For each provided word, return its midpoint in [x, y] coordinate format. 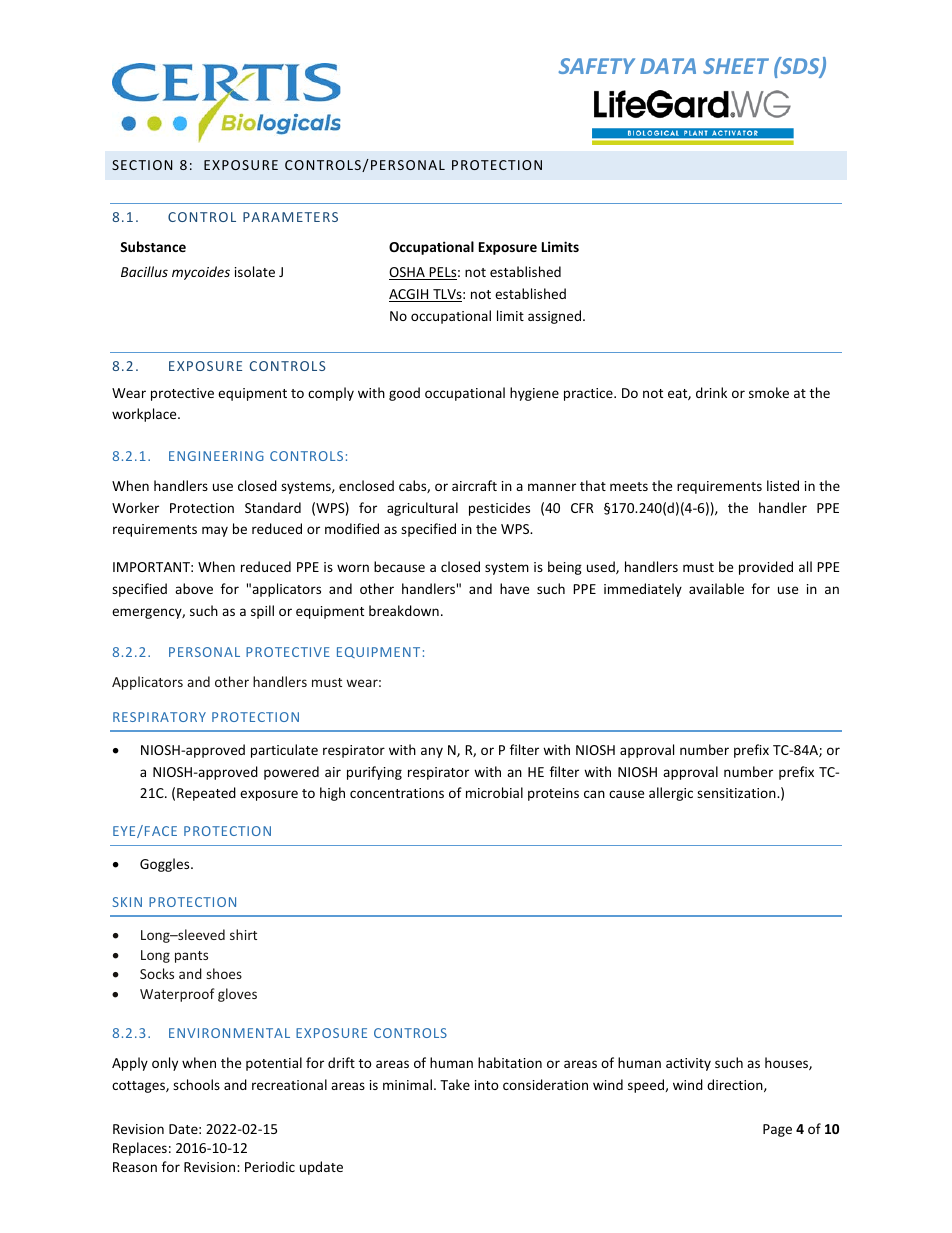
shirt [243, 934]
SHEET [736, 66]
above [194, 588]
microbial [494, 792]
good [404, 394]
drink [711, 392]
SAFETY [597, 66]
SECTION [142, 165]
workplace [145, 415]
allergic [671, 794]
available [716, 588]
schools [196, 1084]
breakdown [404, 610]
